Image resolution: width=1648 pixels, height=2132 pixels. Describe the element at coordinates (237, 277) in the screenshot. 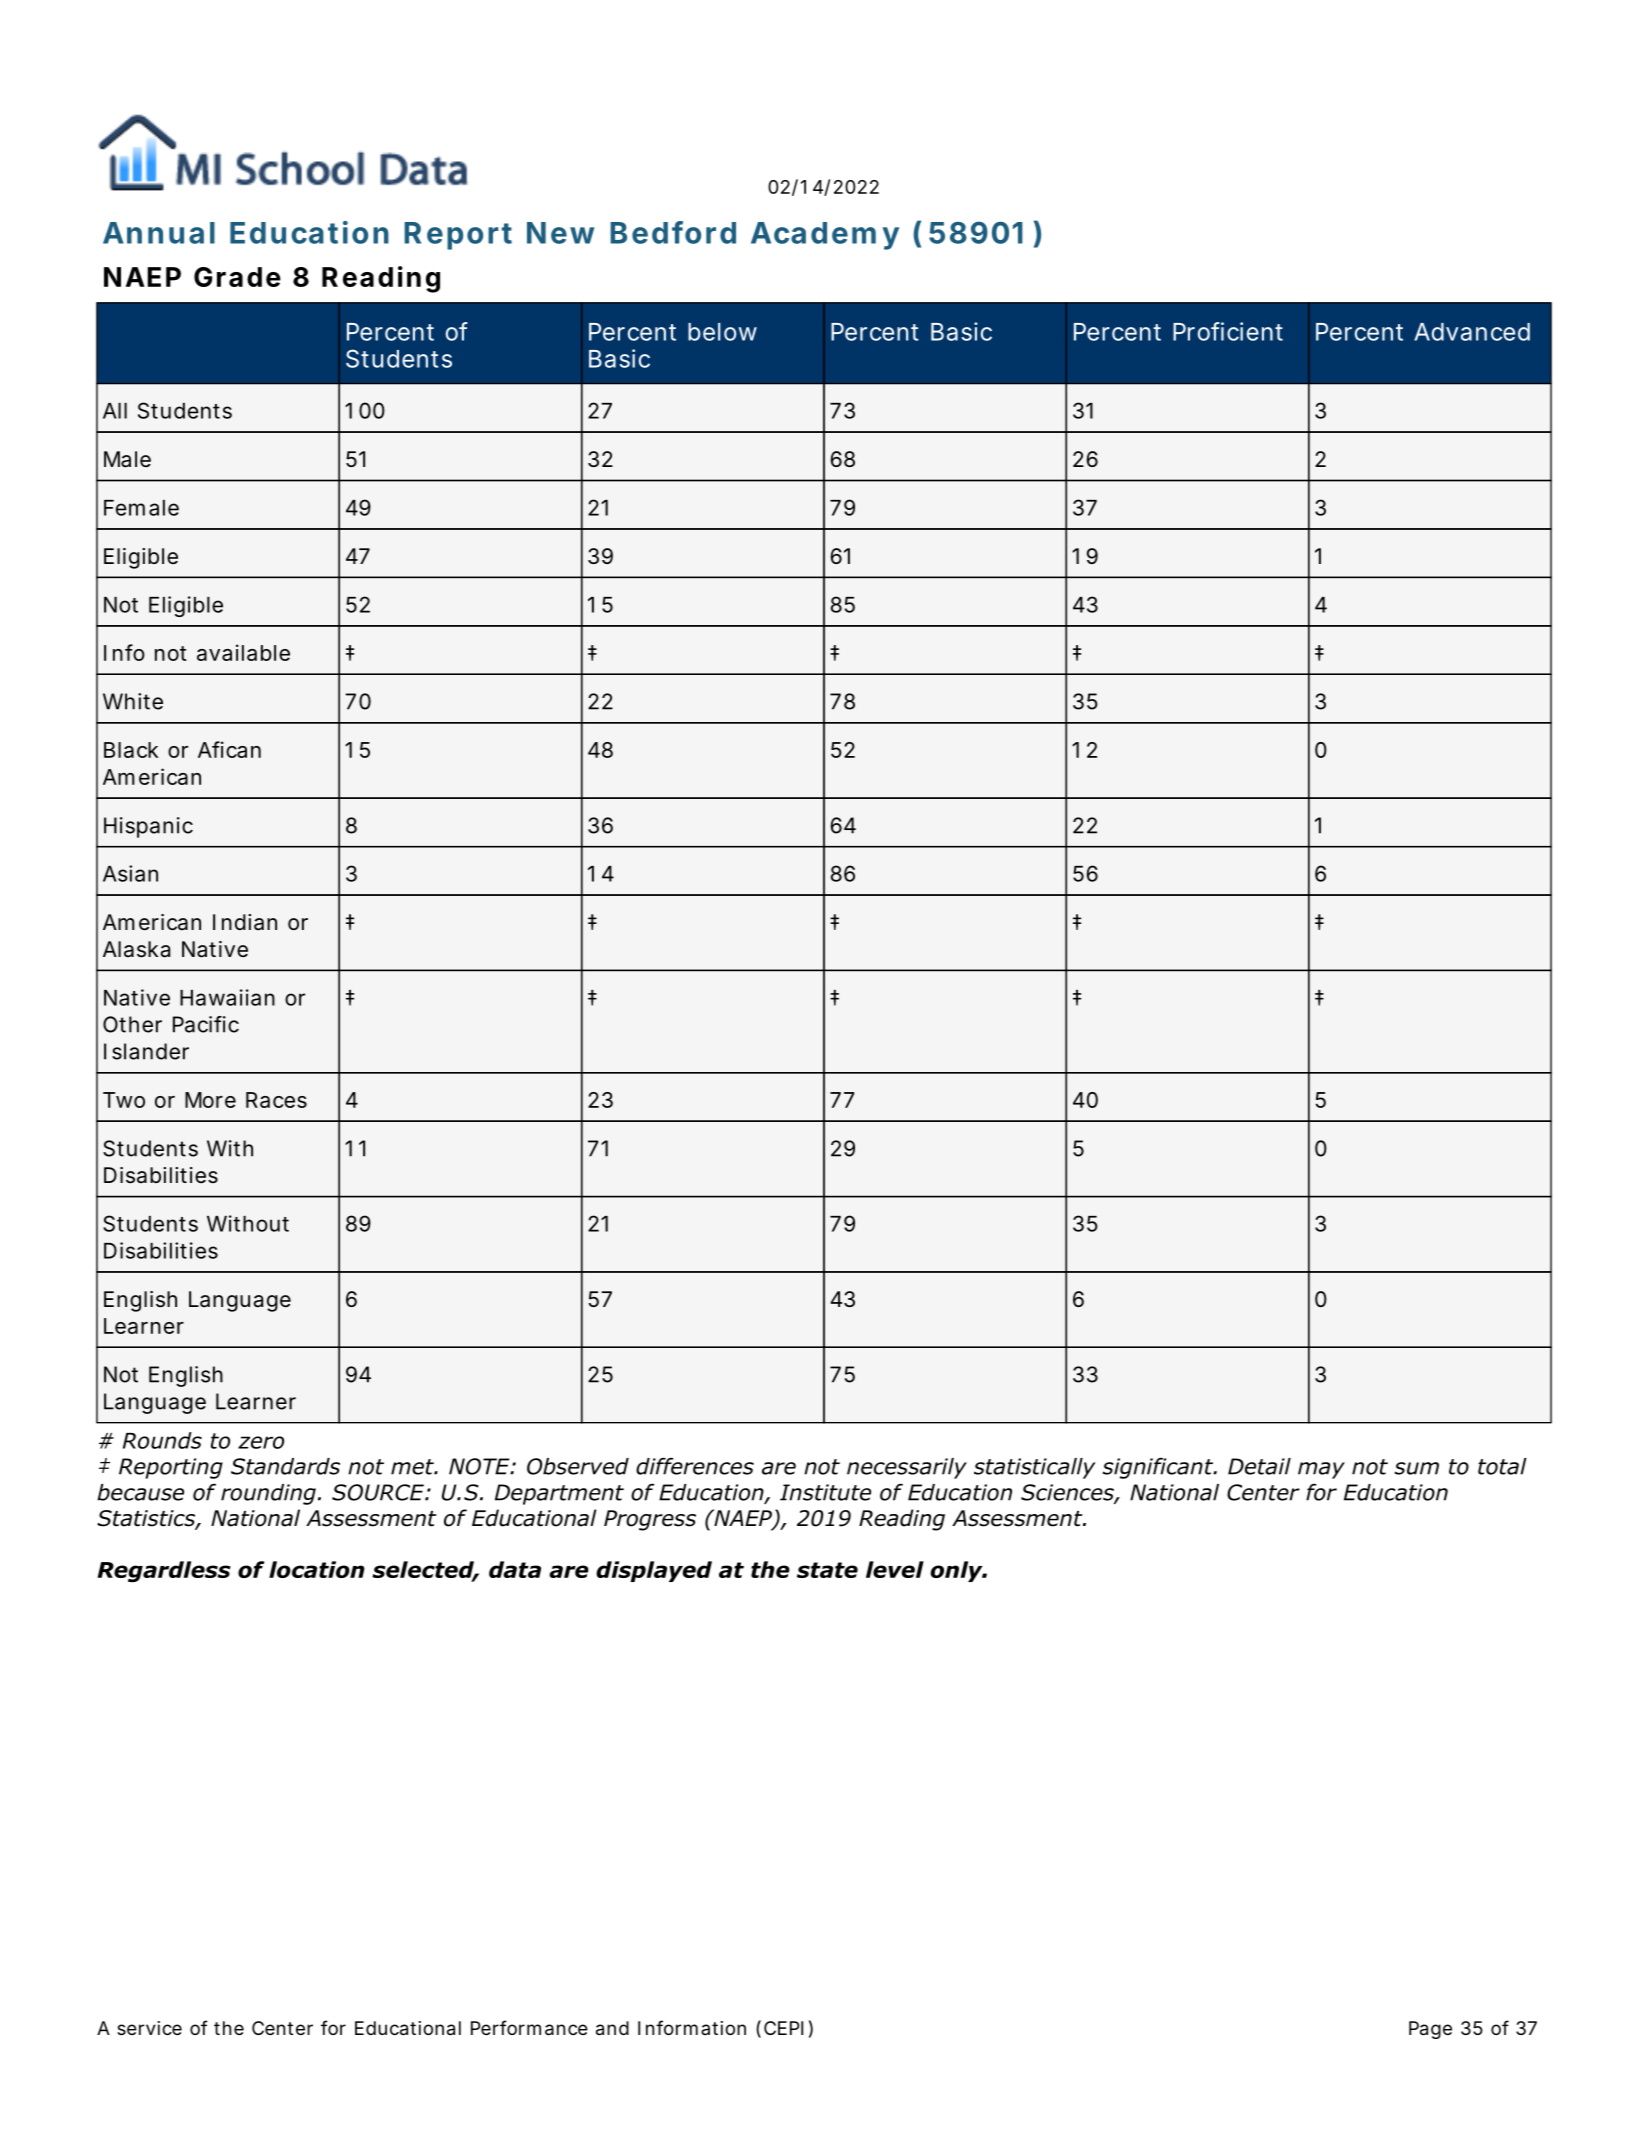

I see `Grade` at that location.
